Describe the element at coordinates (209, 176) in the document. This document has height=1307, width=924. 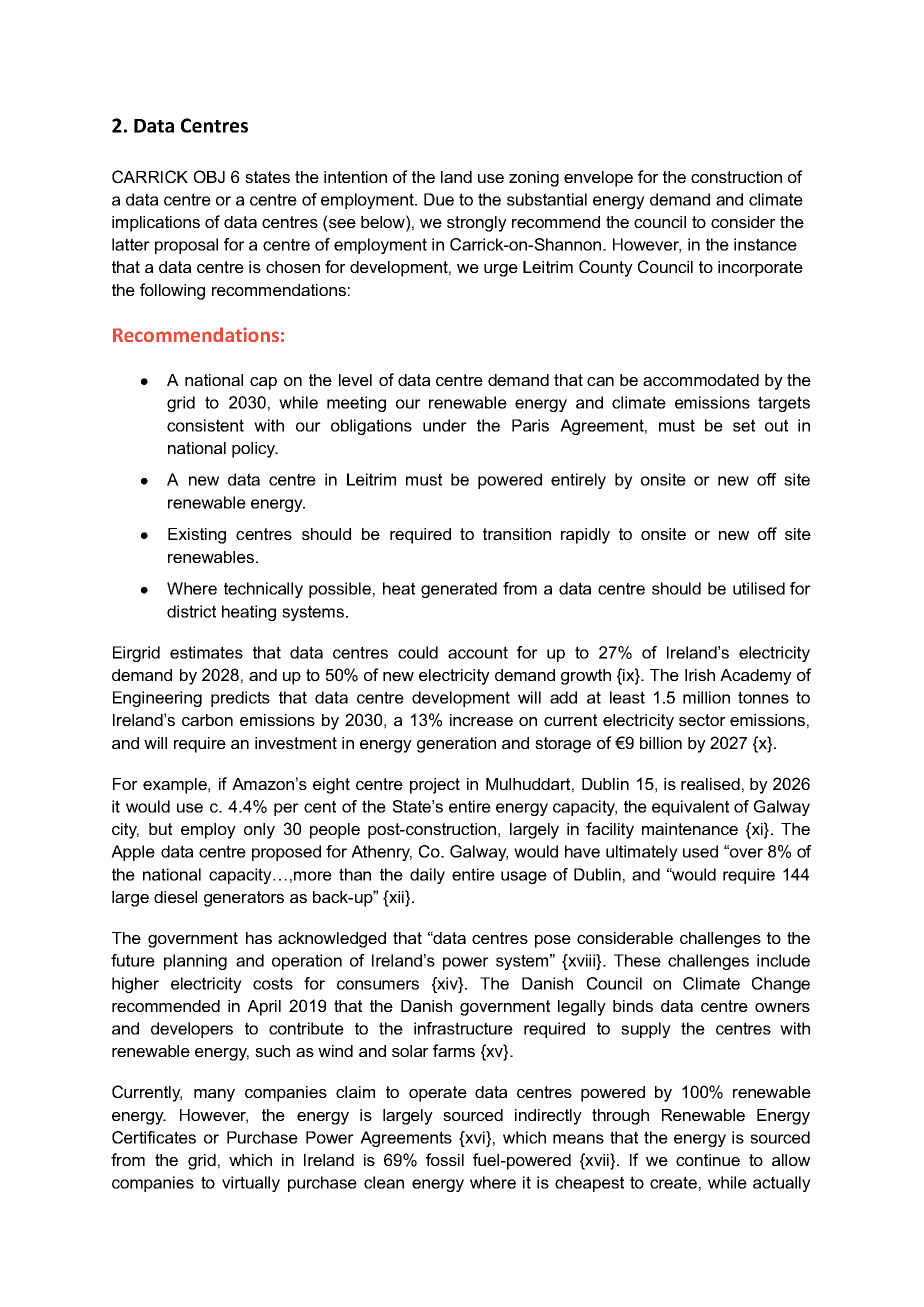
I see `OBJ` at that location.
